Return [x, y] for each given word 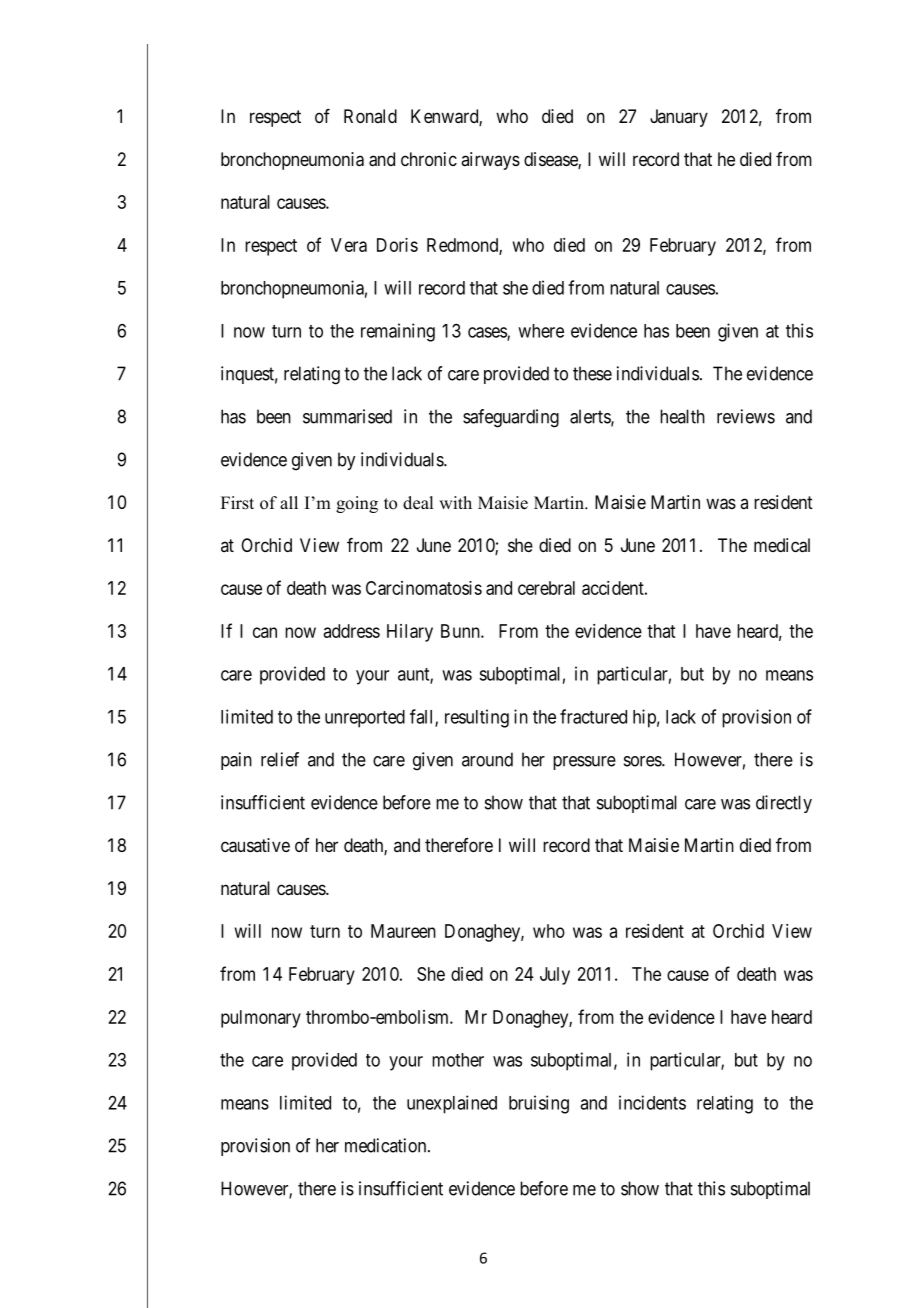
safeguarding [511, 418]
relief [280, 759]
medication [387, 1145]
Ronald [370, 116]
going [357, 504]
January [679, 118]
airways [490, 161]
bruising [539, 1104]
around [487, 759]
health [682, 416]
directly [784, 804]
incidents [652, 1102]
